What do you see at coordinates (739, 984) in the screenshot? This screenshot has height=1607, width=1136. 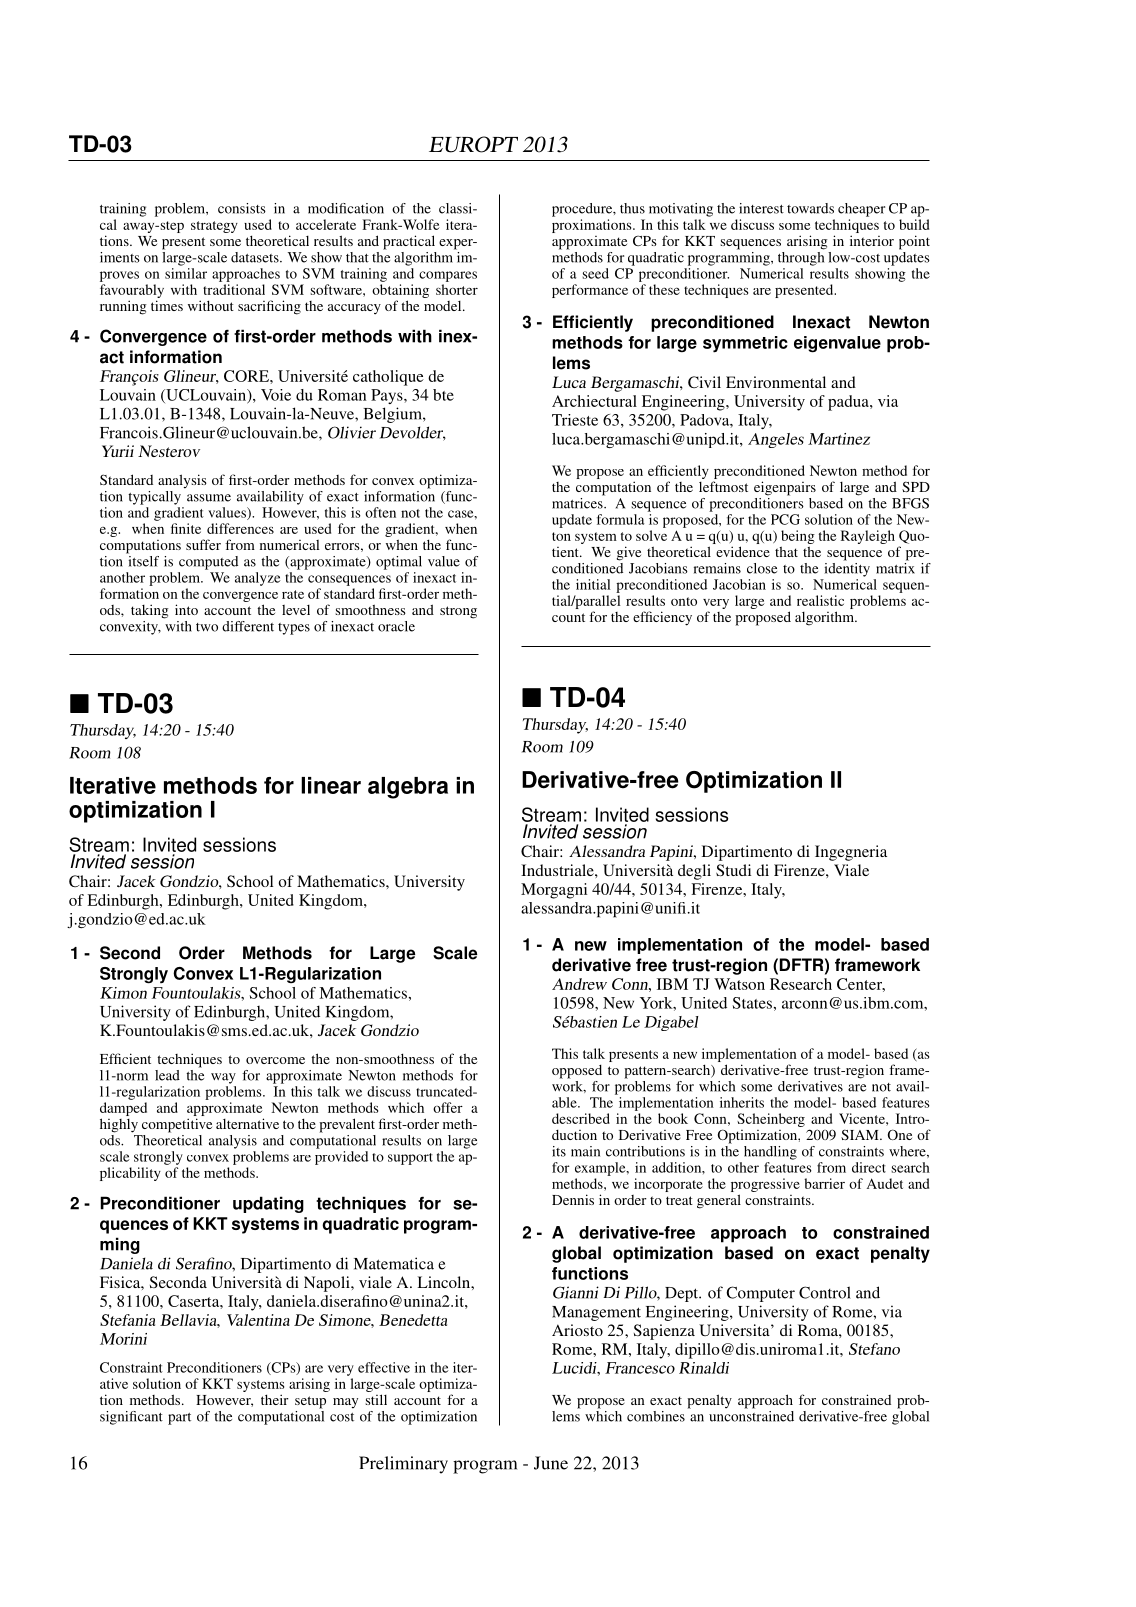 I see `Watson` at bounding box center [739, 984].
